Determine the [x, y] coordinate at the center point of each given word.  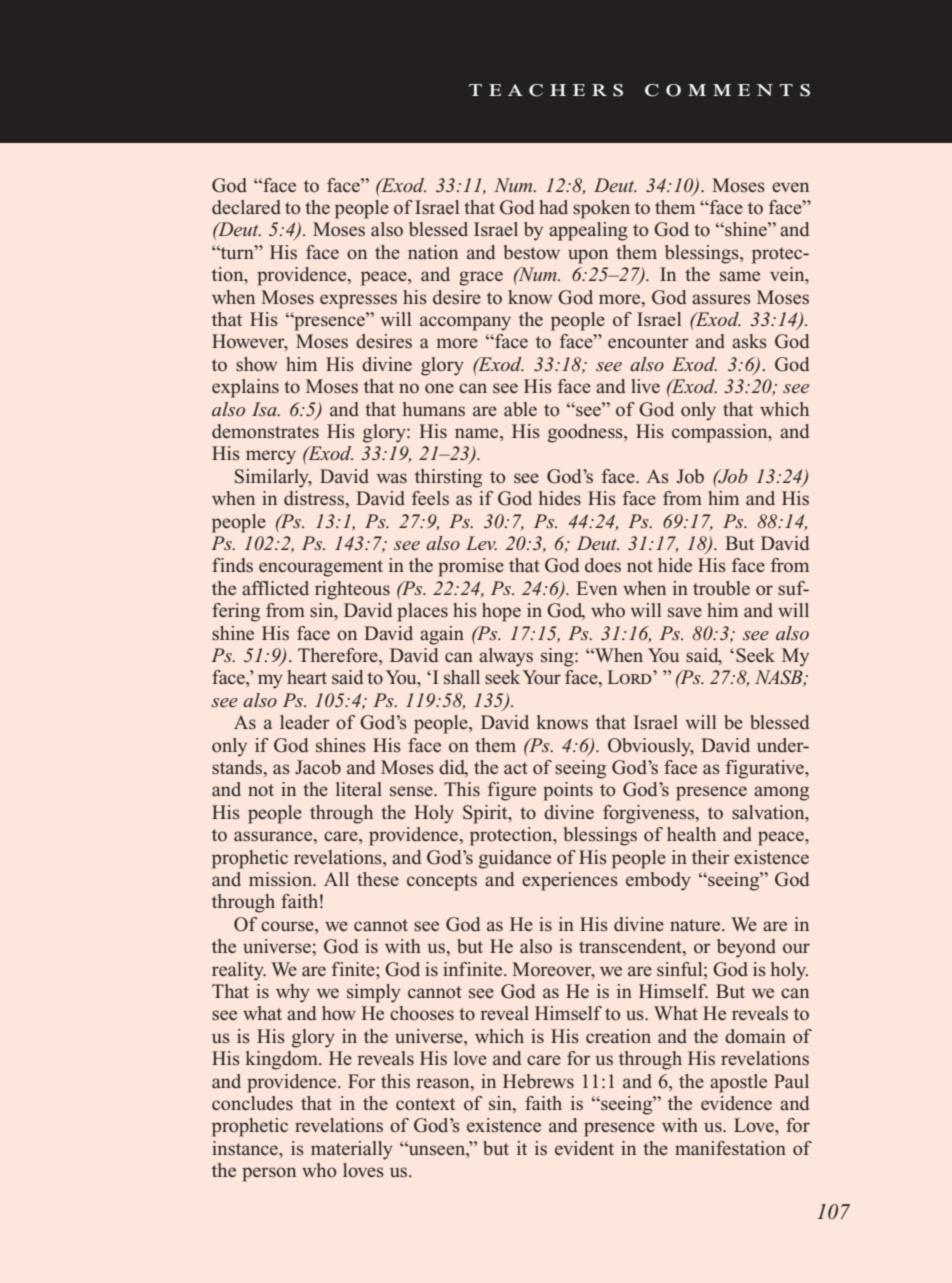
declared [246, 207]
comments [727, 90]
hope [501, 612]
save [685, 612]
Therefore [339, 656]
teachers [546, 90]
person [269, 1174]
